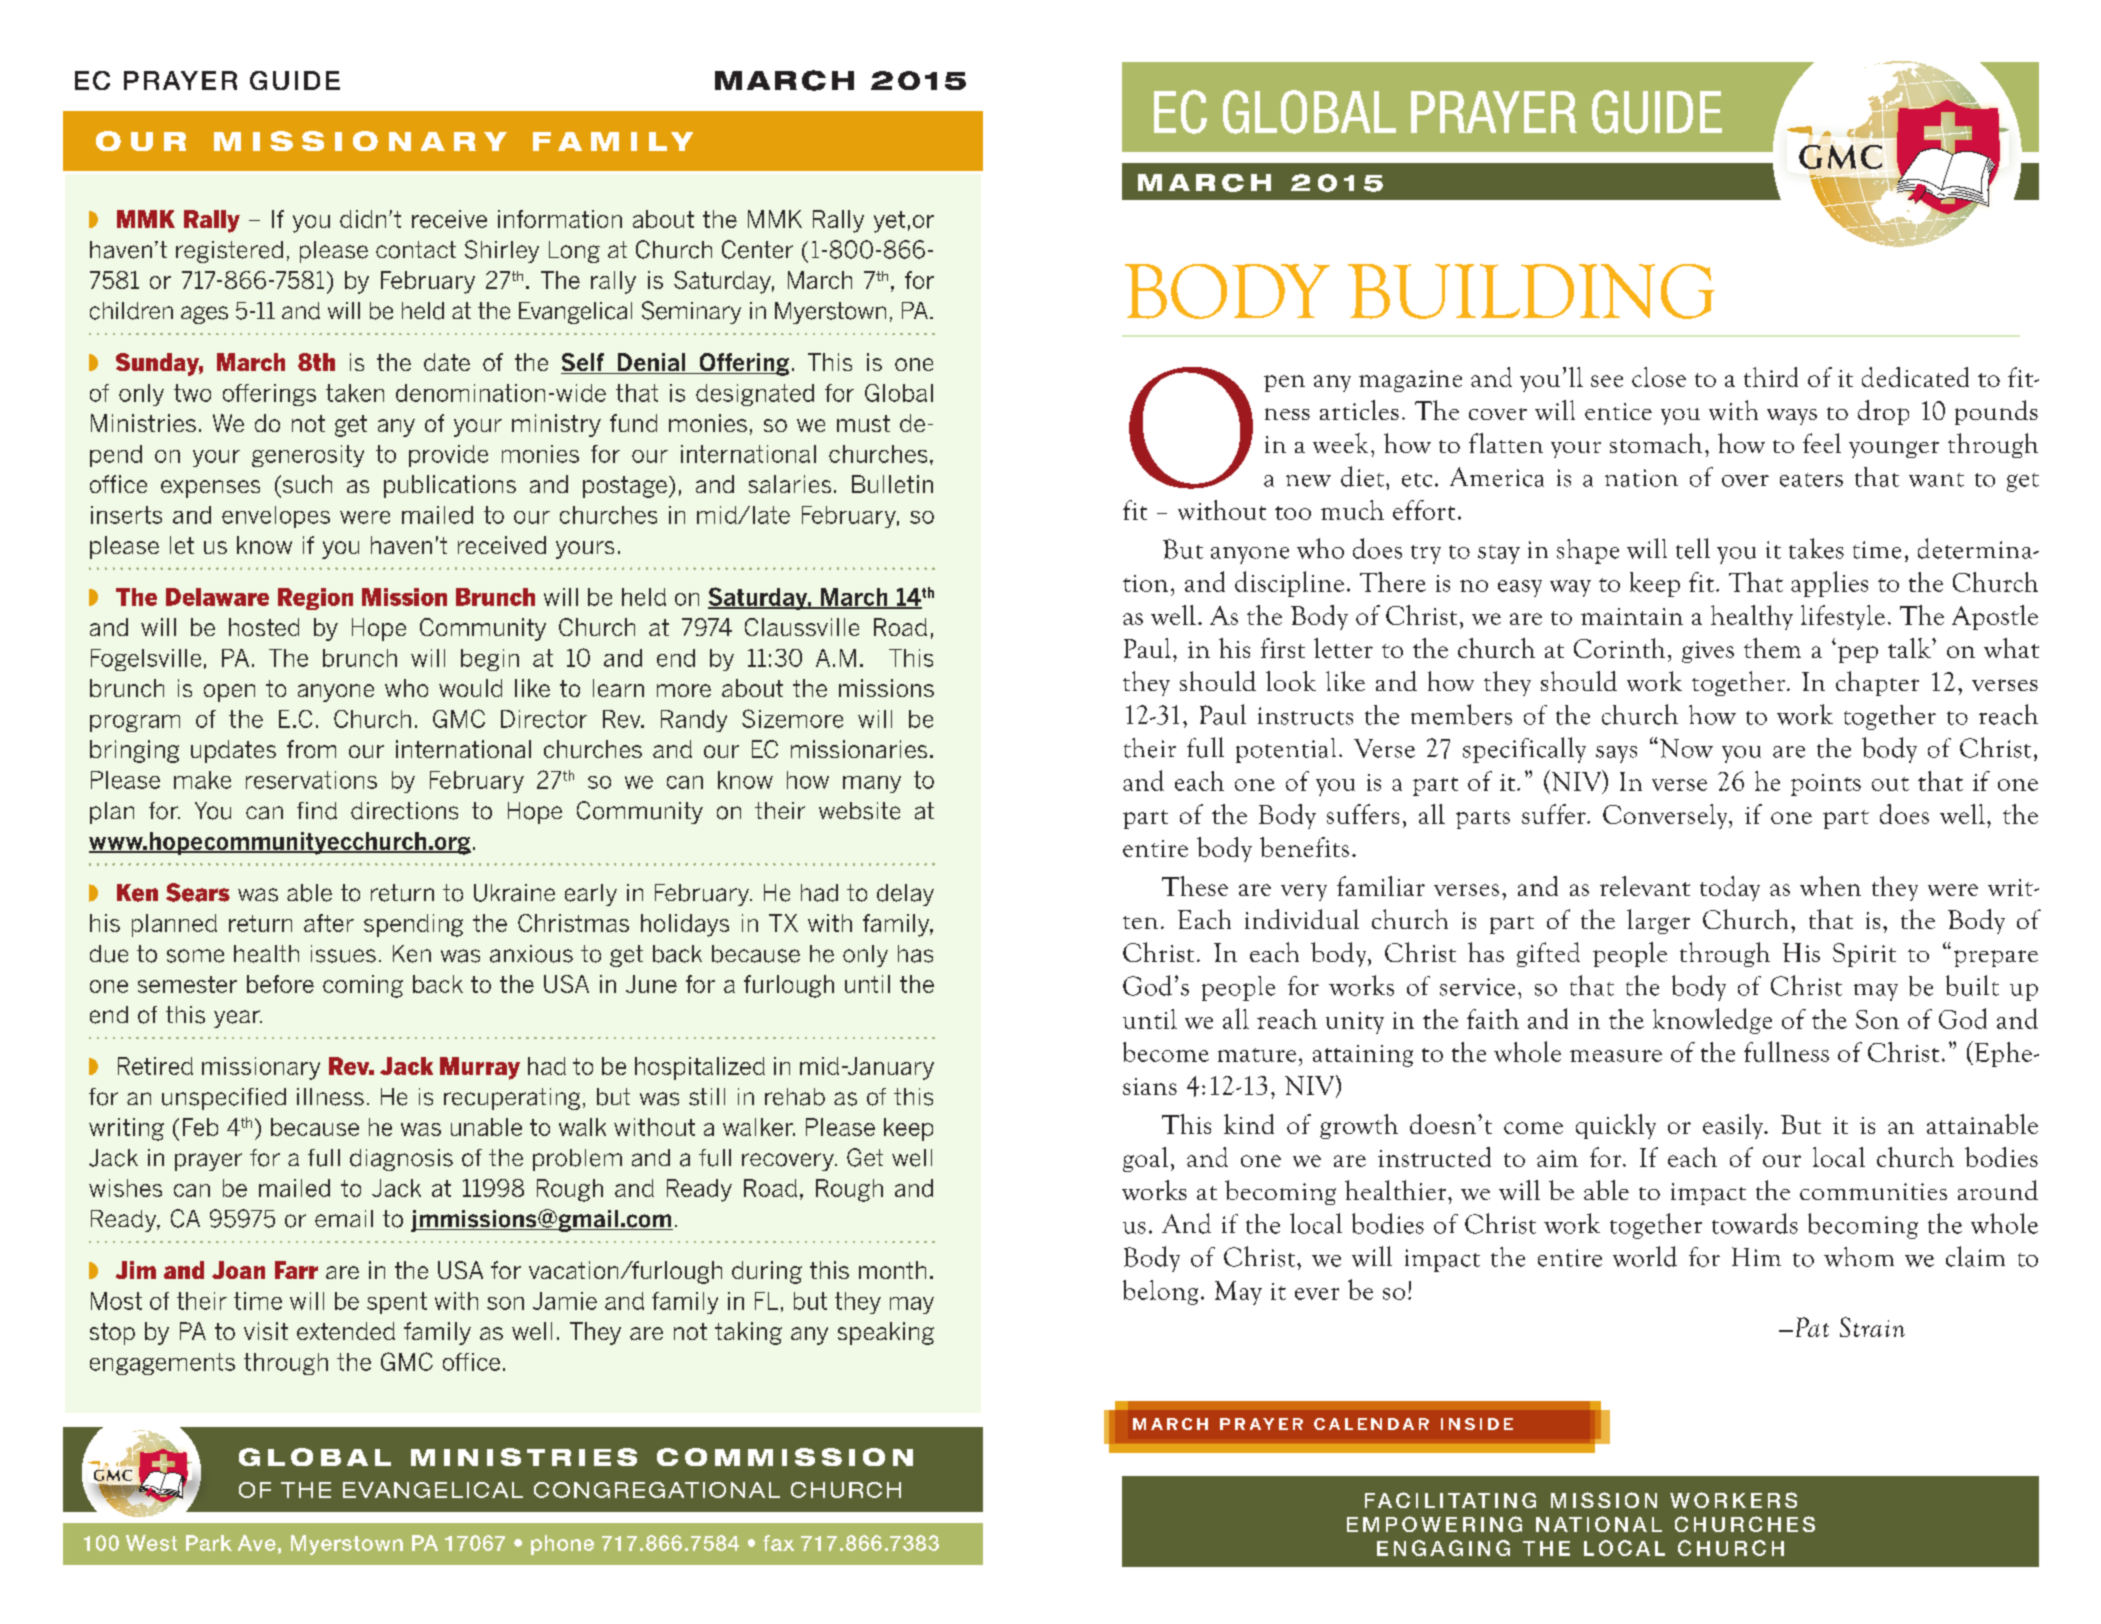 The image size is (2101, 1624). Describe the element at coordinates (1469, 1500) in the screenshot. I see `TAT` at that location.
